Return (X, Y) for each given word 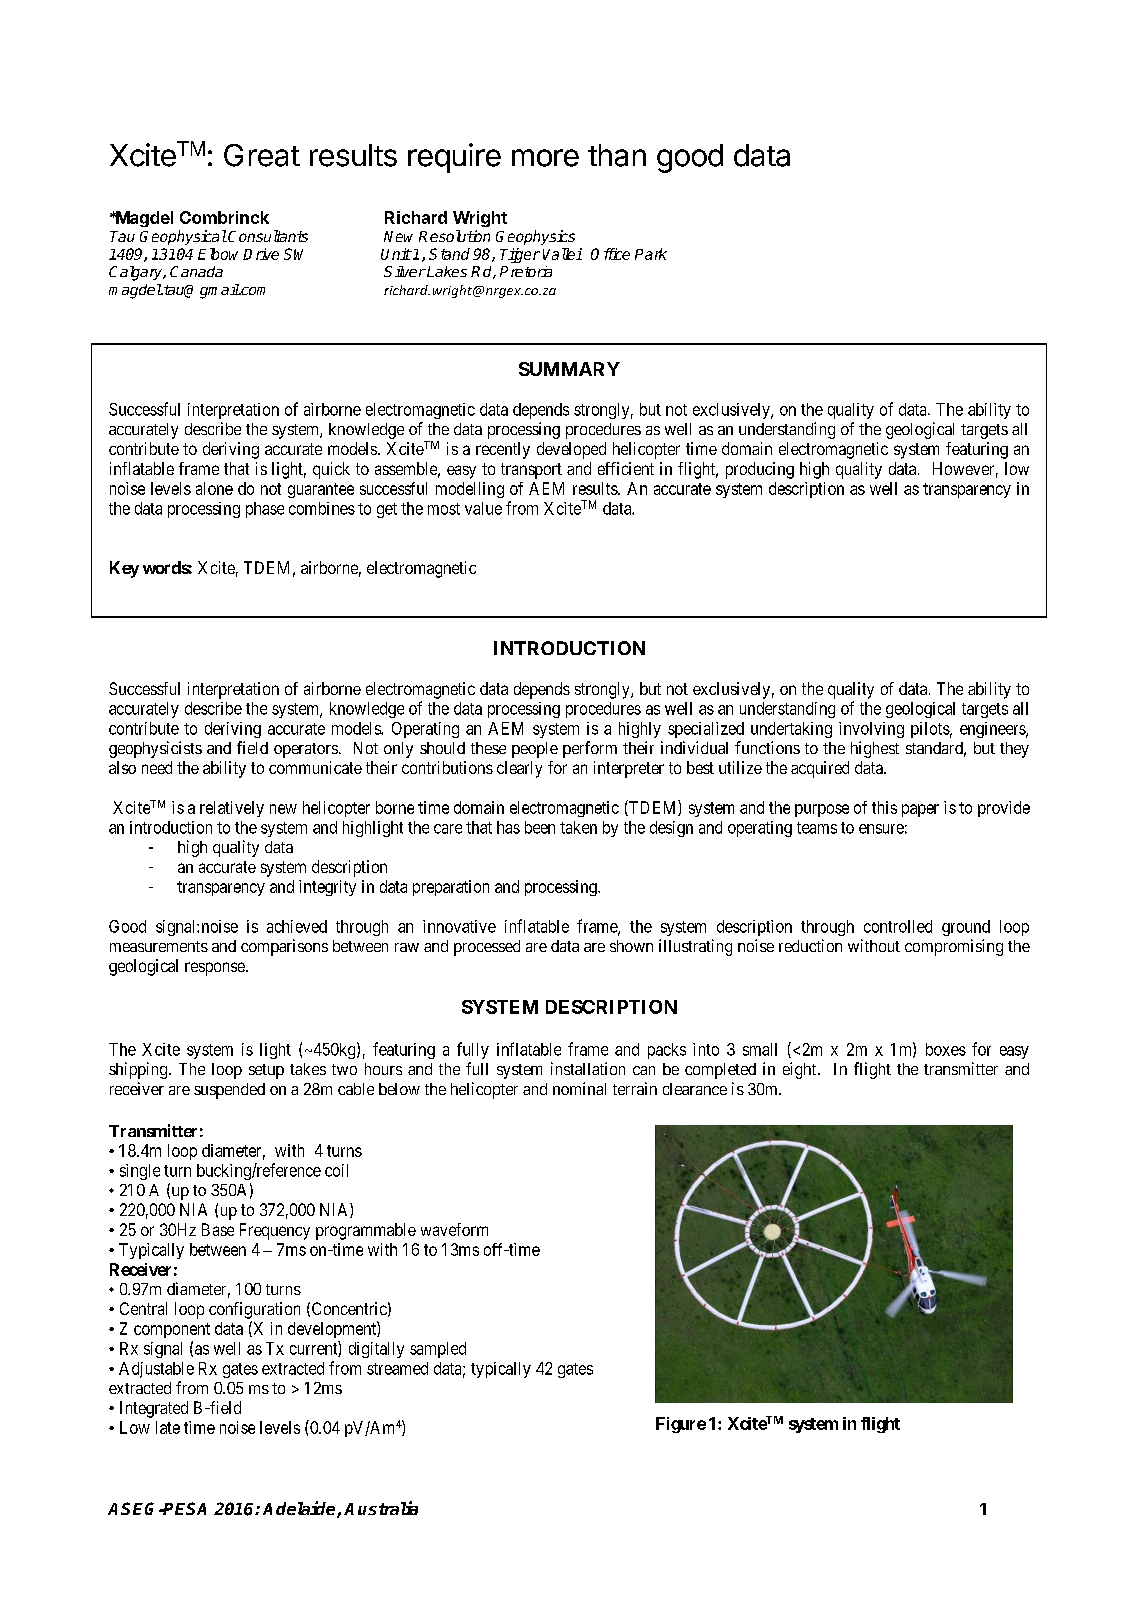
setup (266, 1071)
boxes (946, 1049)
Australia (381, 1508)
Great (262, 155)
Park (651, 254)
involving (871, 730)
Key (124, 569)
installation (588, 1068)
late (168, 1427)
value (483, 508)
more (545, 158)
